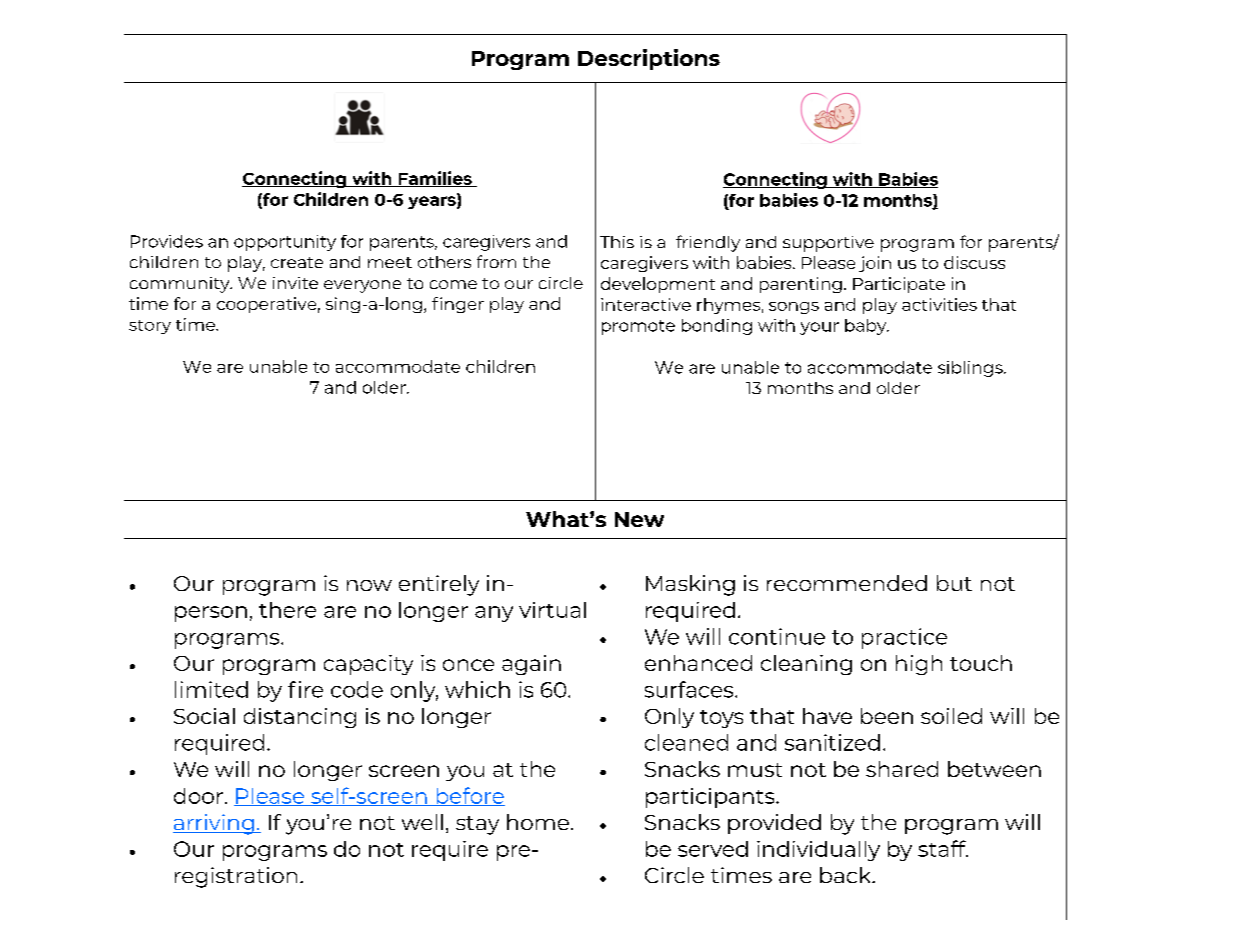 This screenshot has width=1233, height=952. What do you see at coordinates (538, 822) in the screenshot?
I see `home` at bounding box center [538, 822].
